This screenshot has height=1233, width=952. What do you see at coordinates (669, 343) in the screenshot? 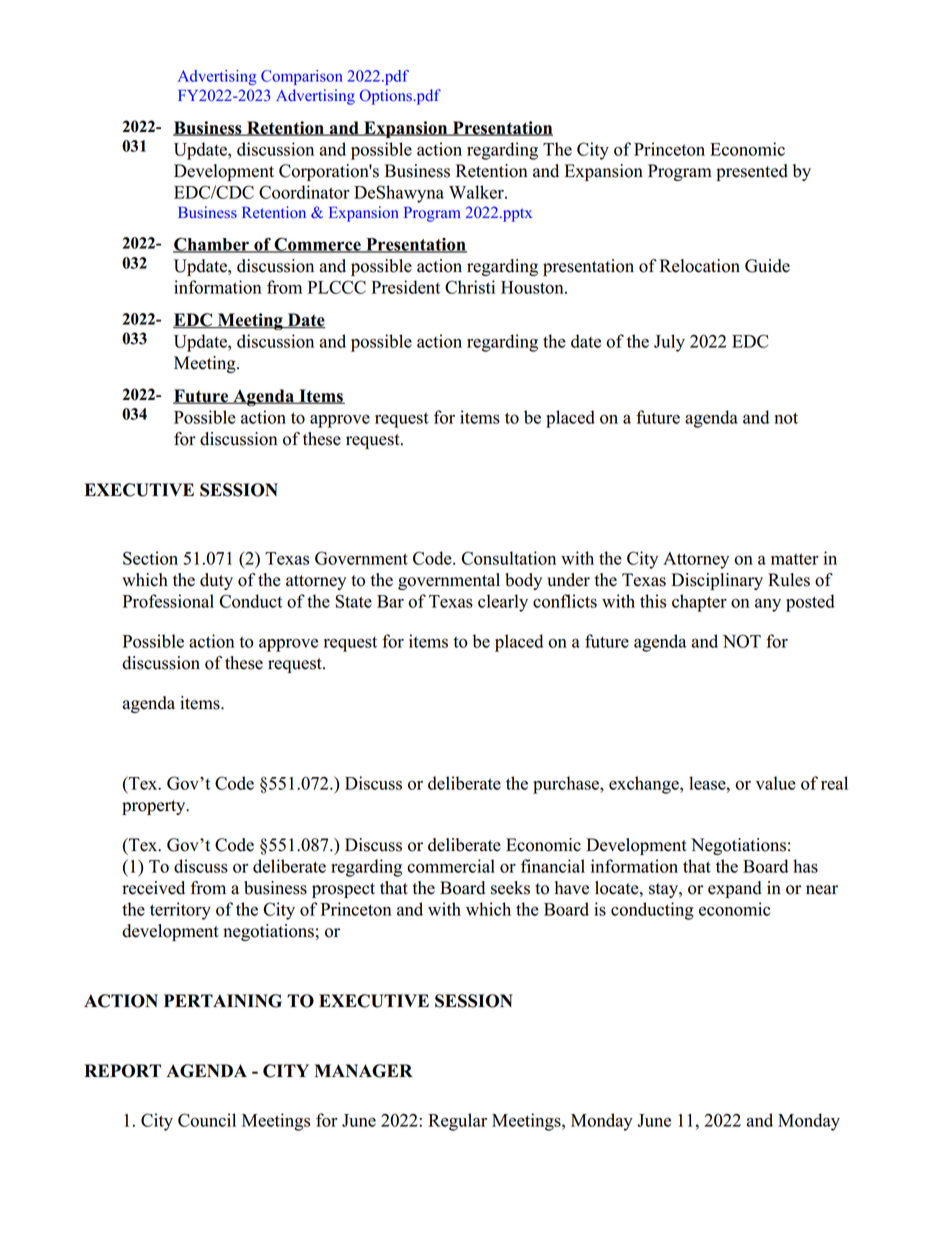
I see `July` at bounding box center [669, 343].
